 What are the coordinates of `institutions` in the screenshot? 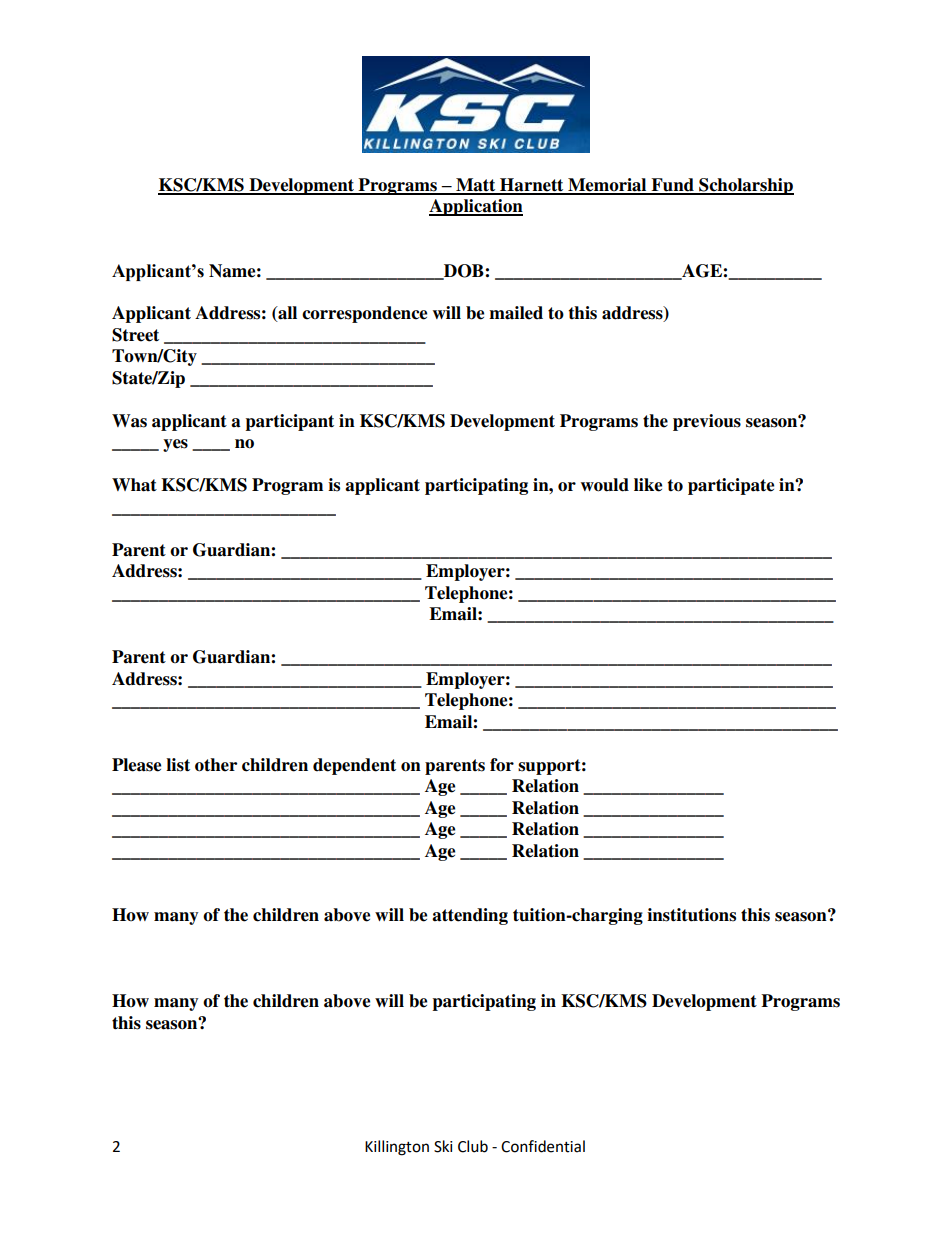 It's located at (691, 915).
